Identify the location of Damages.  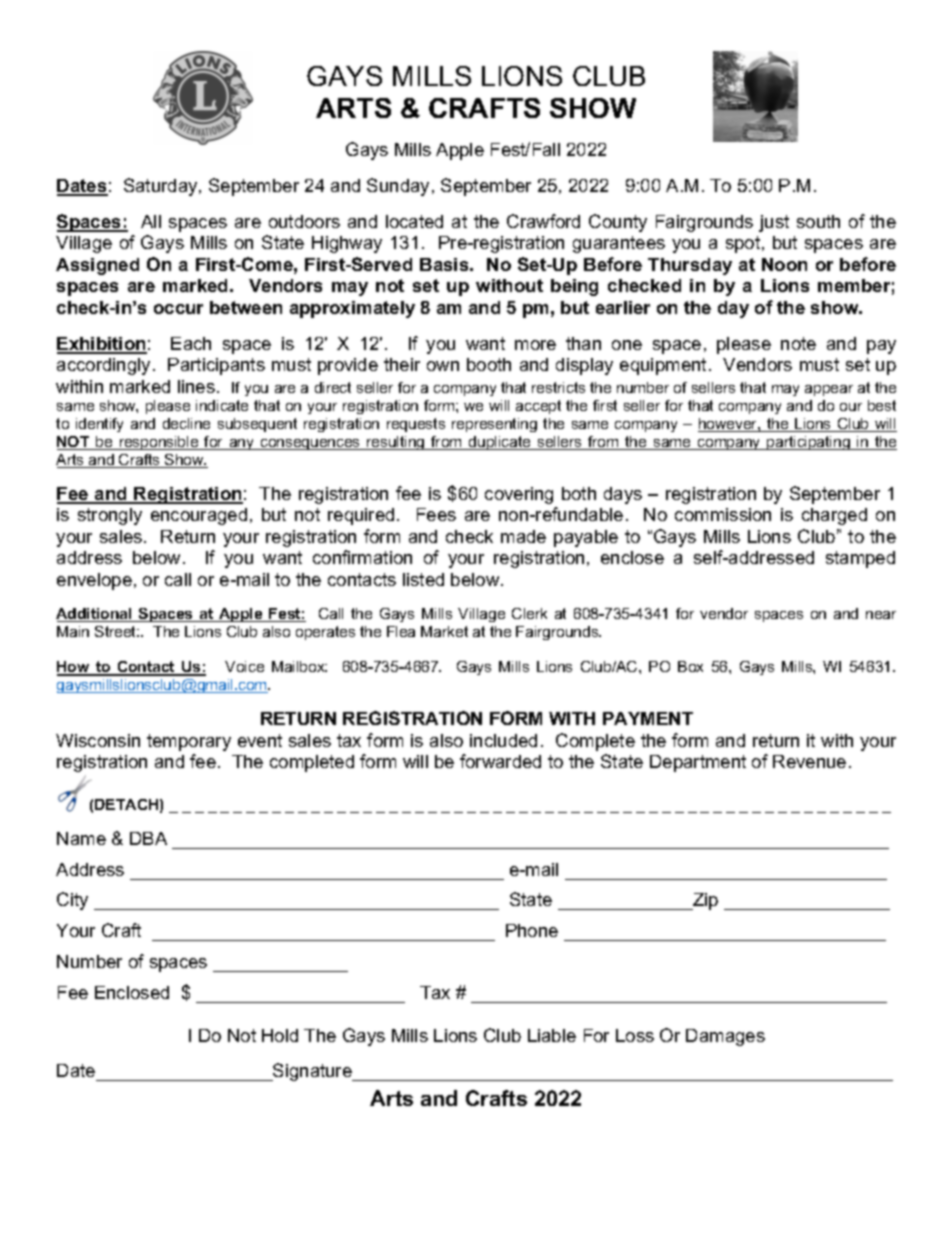
(725, 1037).
